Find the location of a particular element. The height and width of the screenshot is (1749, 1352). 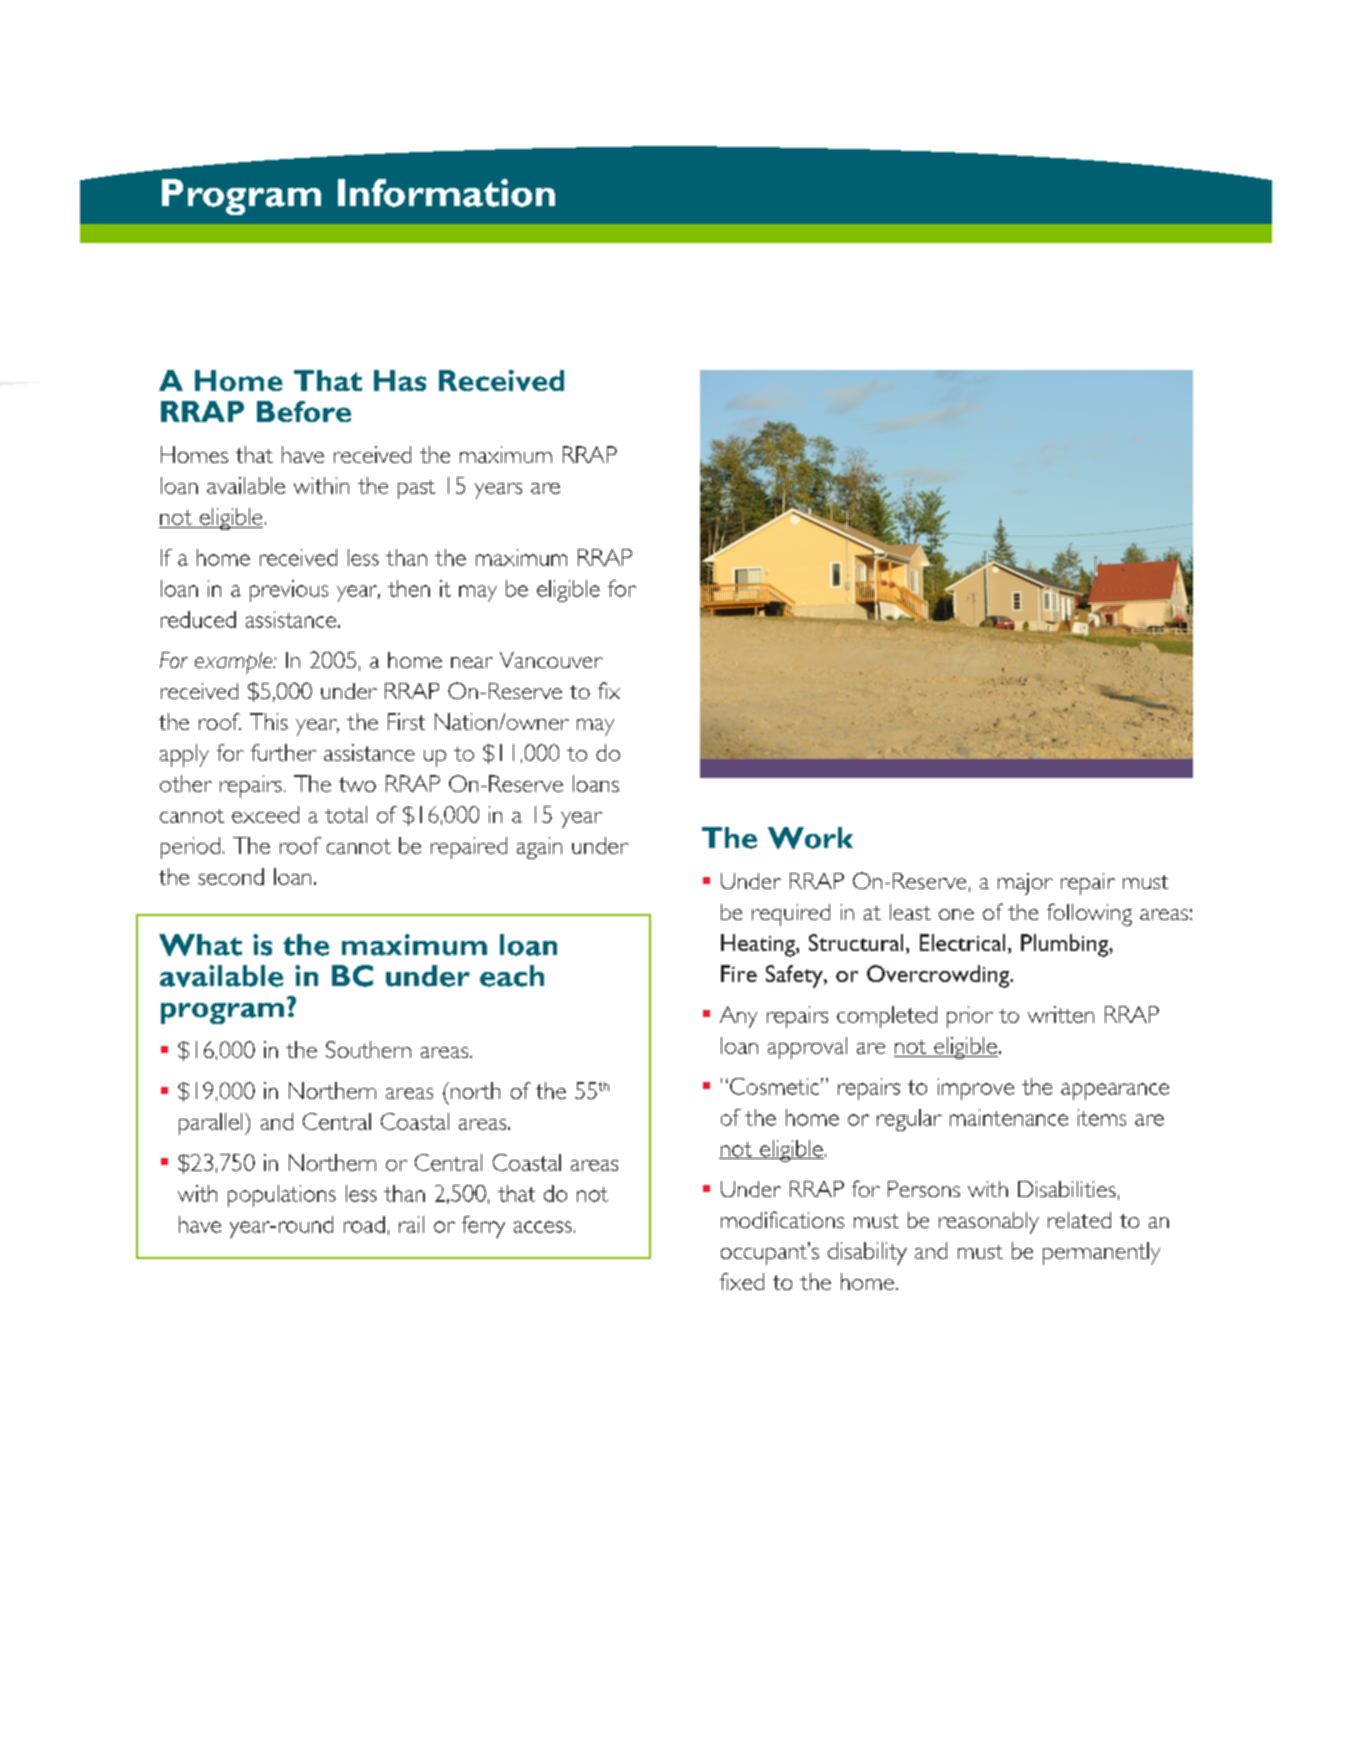

road is located at coordinates (364, 1224).
